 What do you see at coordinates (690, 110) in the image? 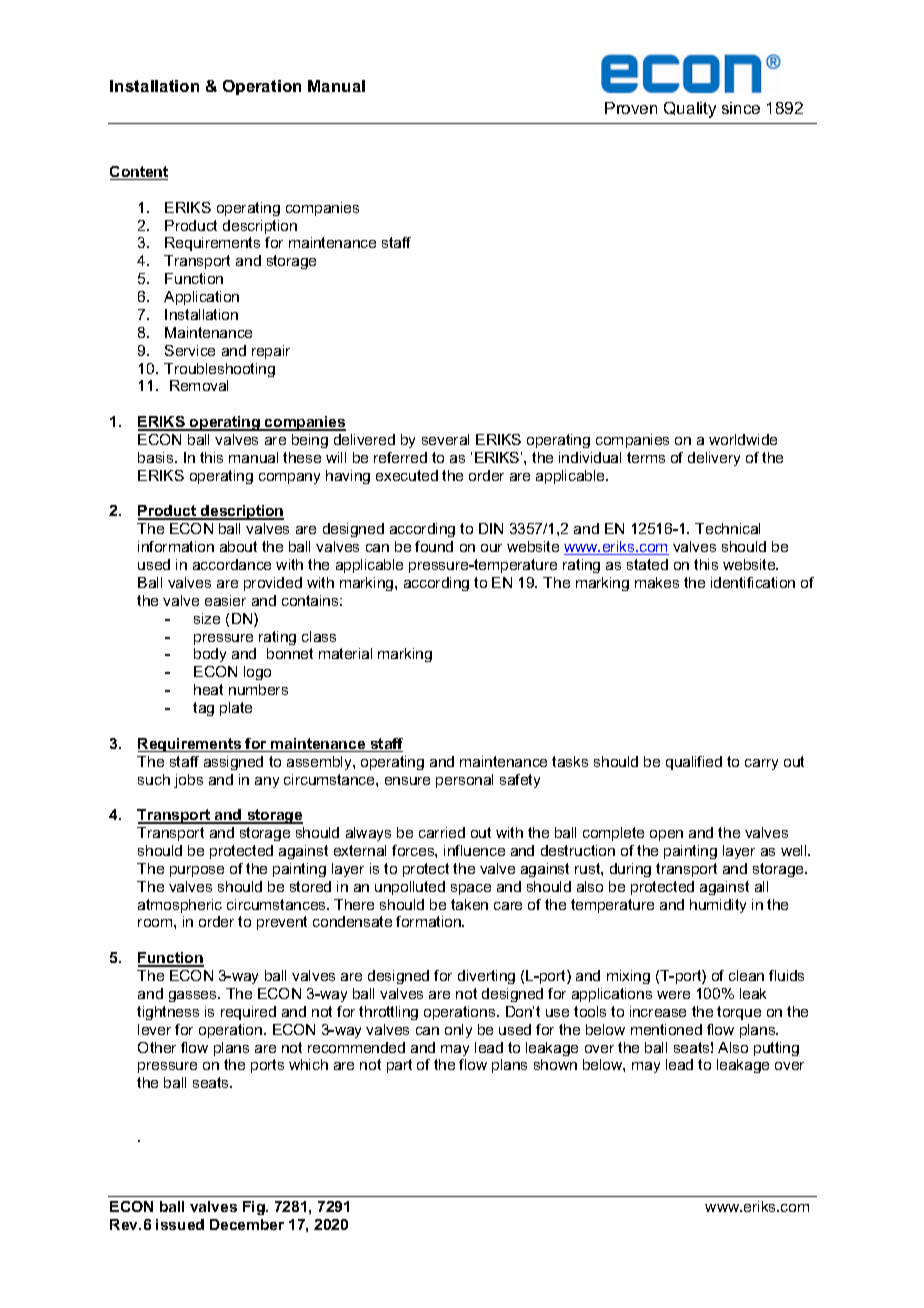
I see `Quality` at bounding box center [690, 110].
